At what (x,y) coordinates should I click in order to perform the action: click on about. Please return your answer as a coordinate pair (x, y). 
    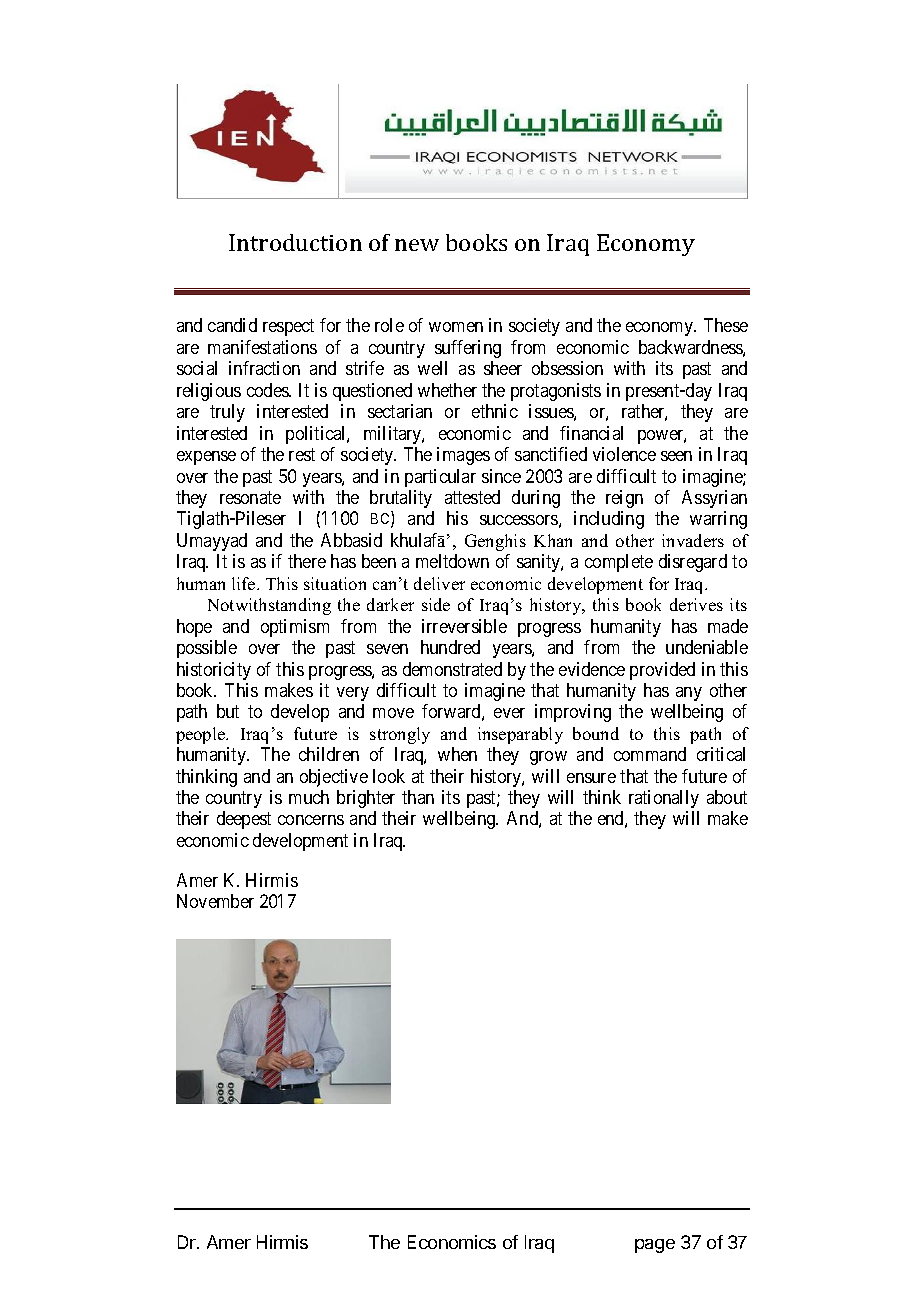
    Looking at the image, I should click on (727, 797).
